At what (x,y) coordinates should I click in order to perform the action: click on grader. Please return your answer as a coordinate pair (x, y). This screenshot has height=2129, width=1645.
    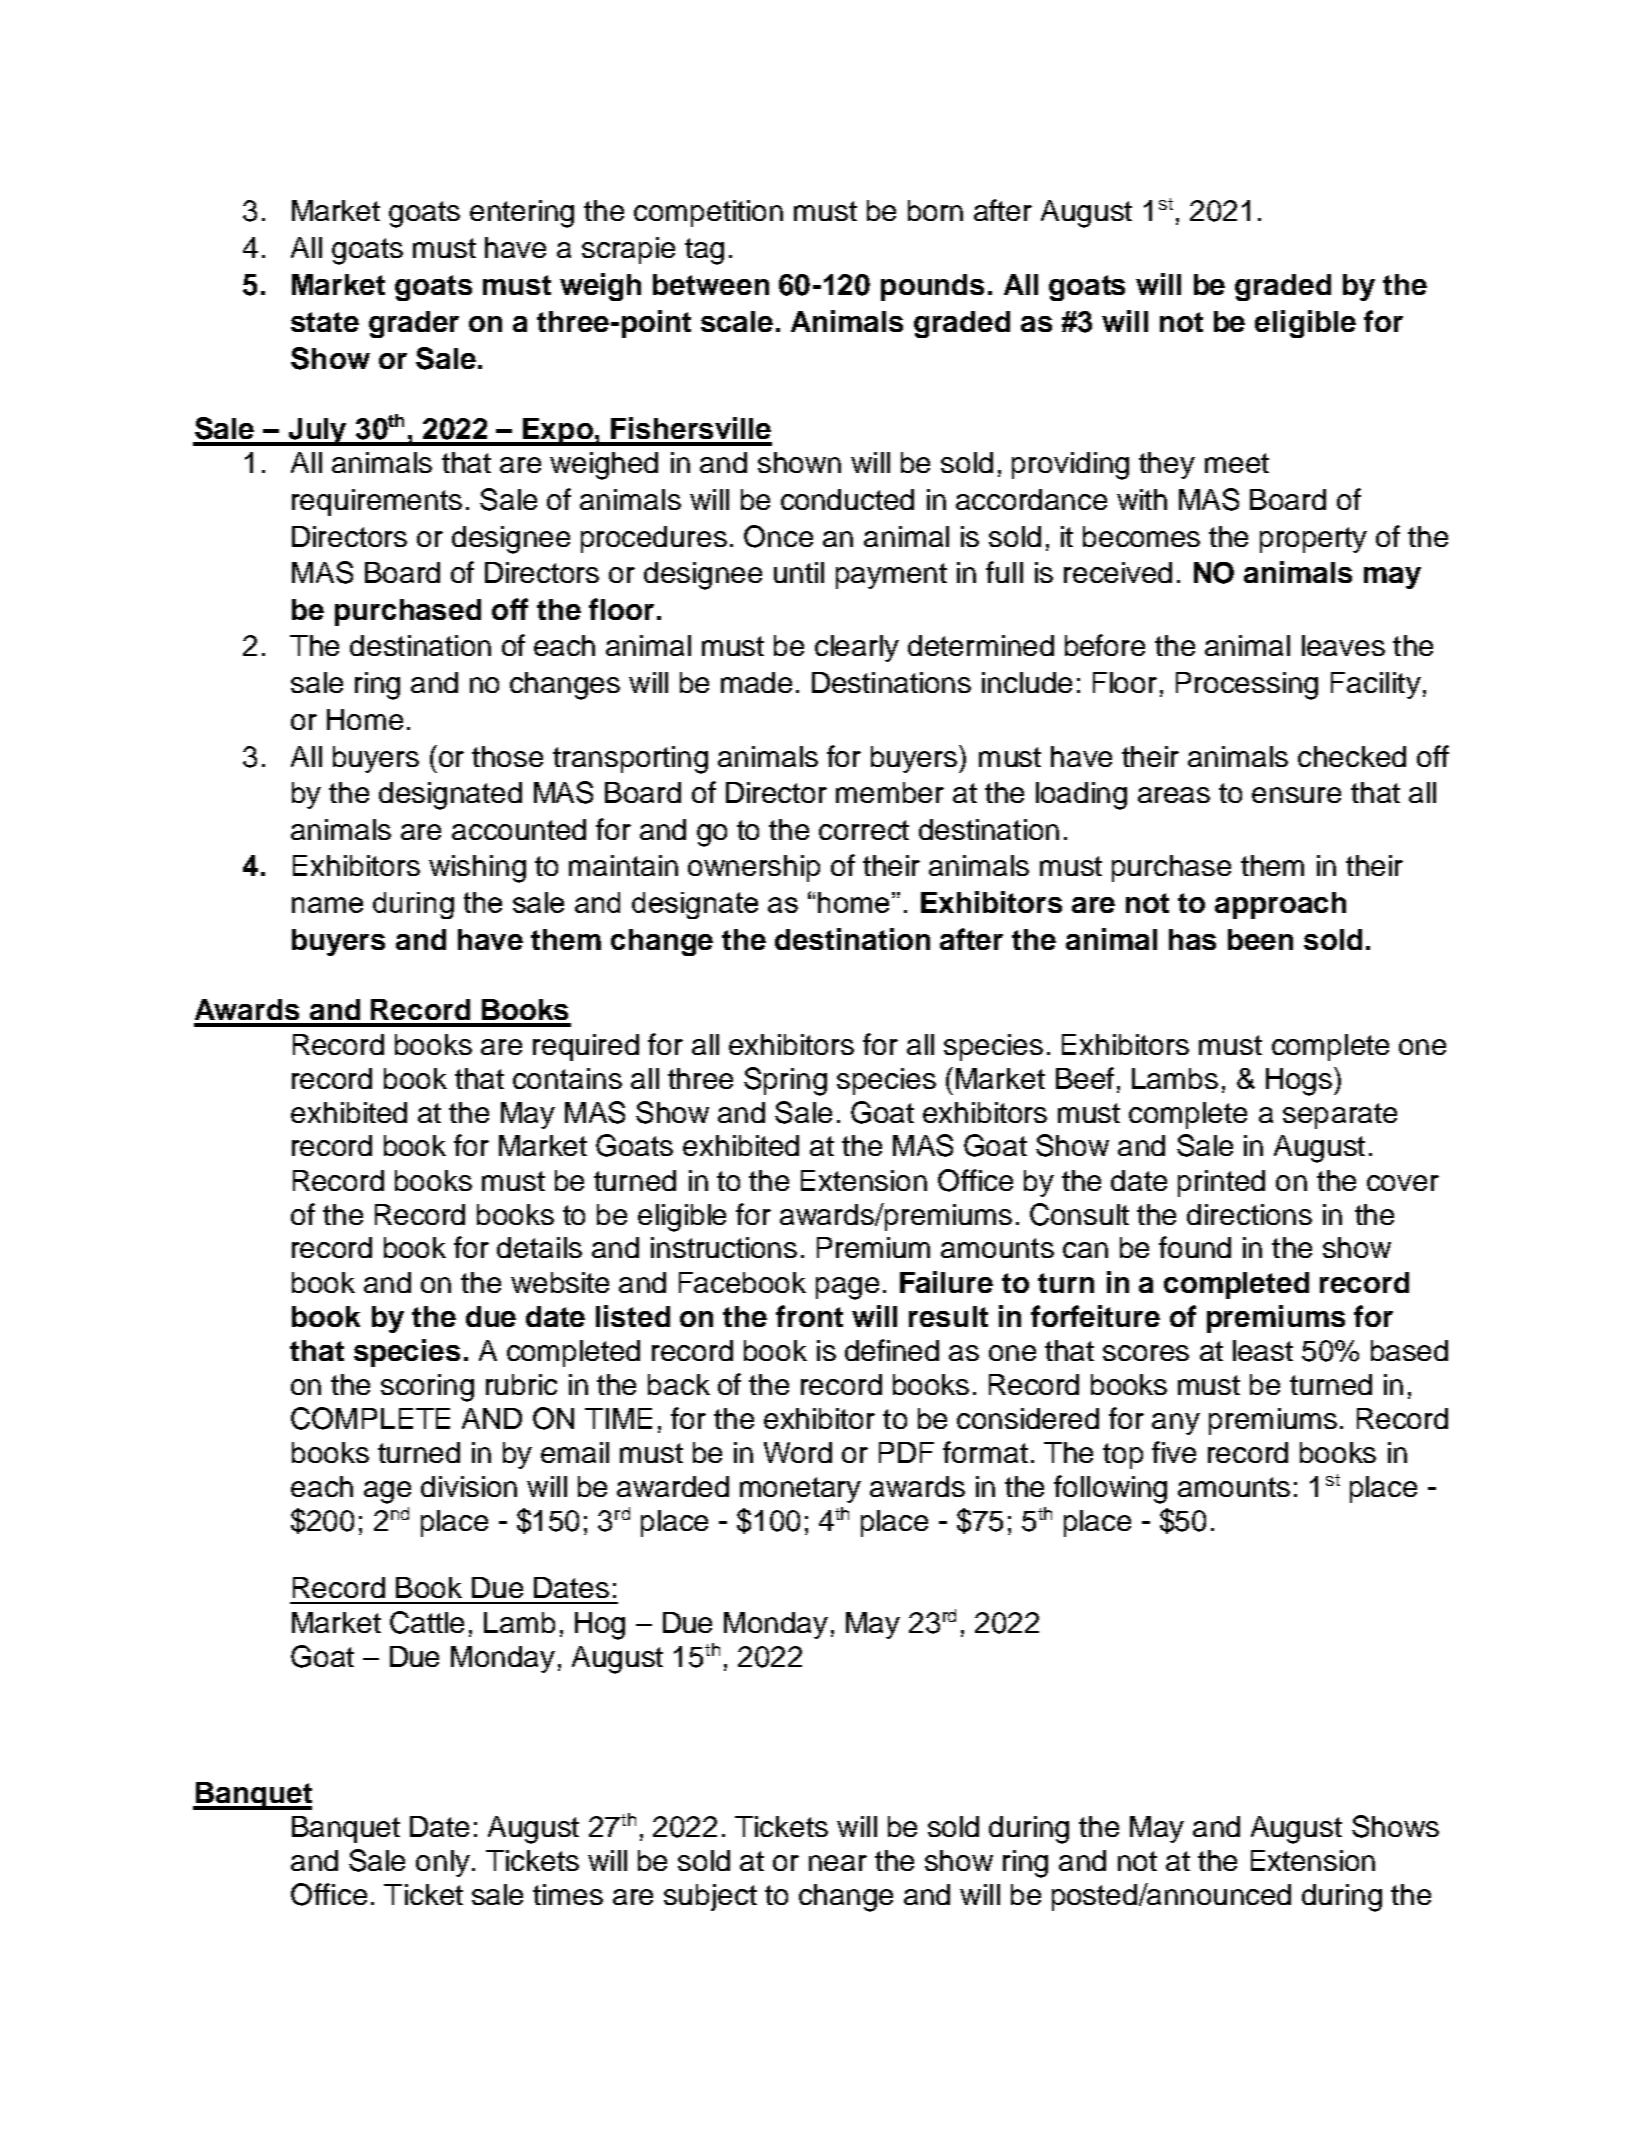
    Looking at the image, I should click on (414, 324).
